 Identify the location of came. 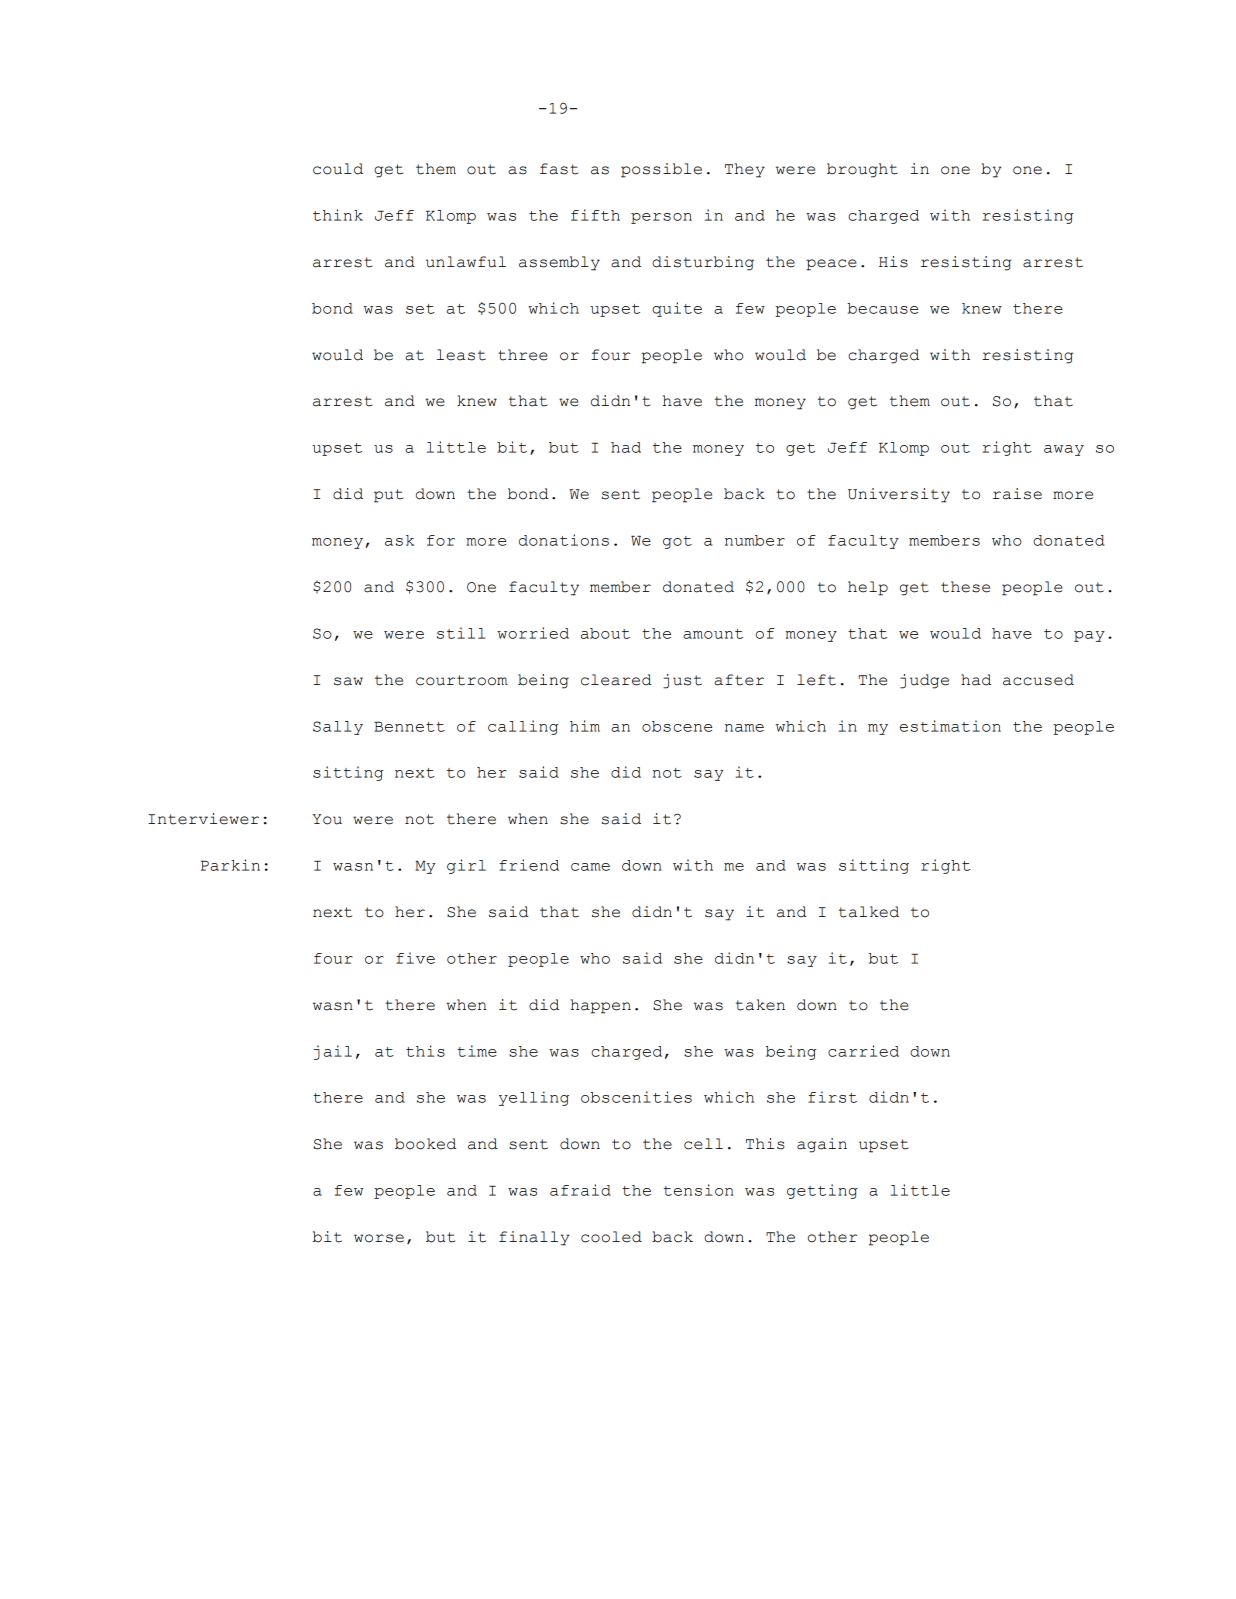
(590, 867).
